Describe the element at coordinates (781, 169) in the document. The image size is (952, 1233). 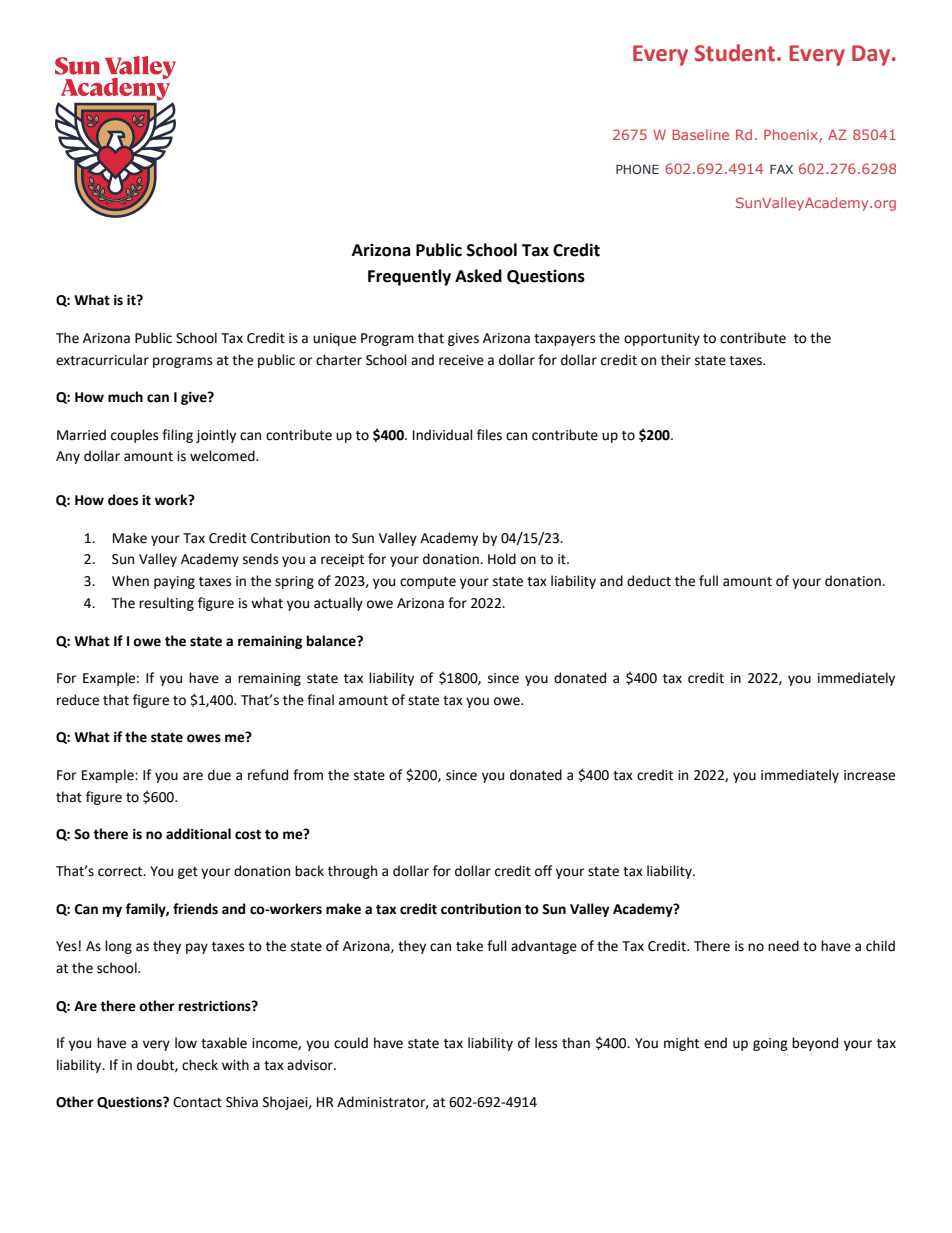
I see `FAX` at that location.
